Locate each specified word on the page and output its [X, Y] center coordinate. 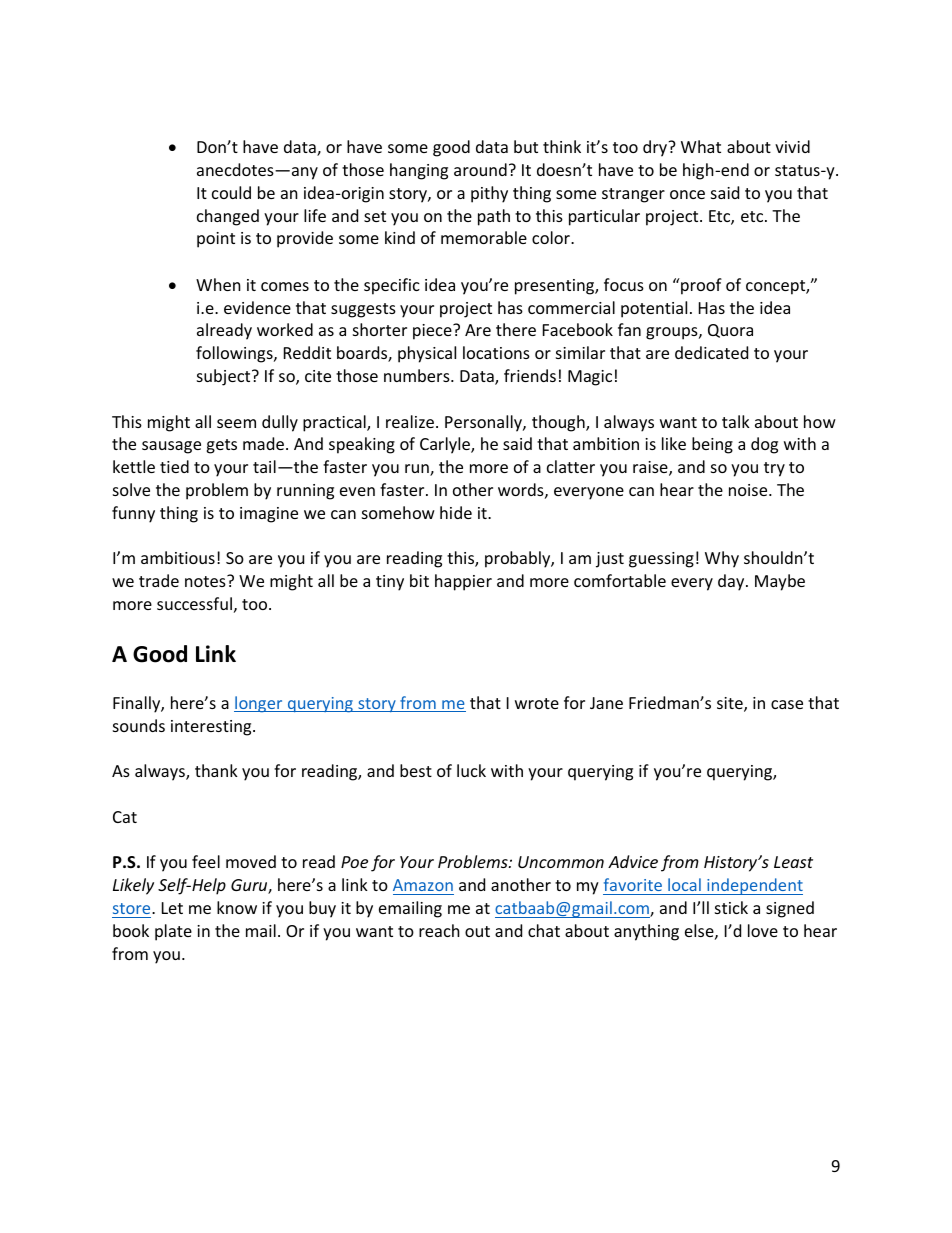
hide [456, 512]
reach [439, 930]
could [231, 192]
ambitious [178, 557]
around [480, 169]
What [701, 146]
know [237, 907]
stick [731, 907]
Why [722, 559]
